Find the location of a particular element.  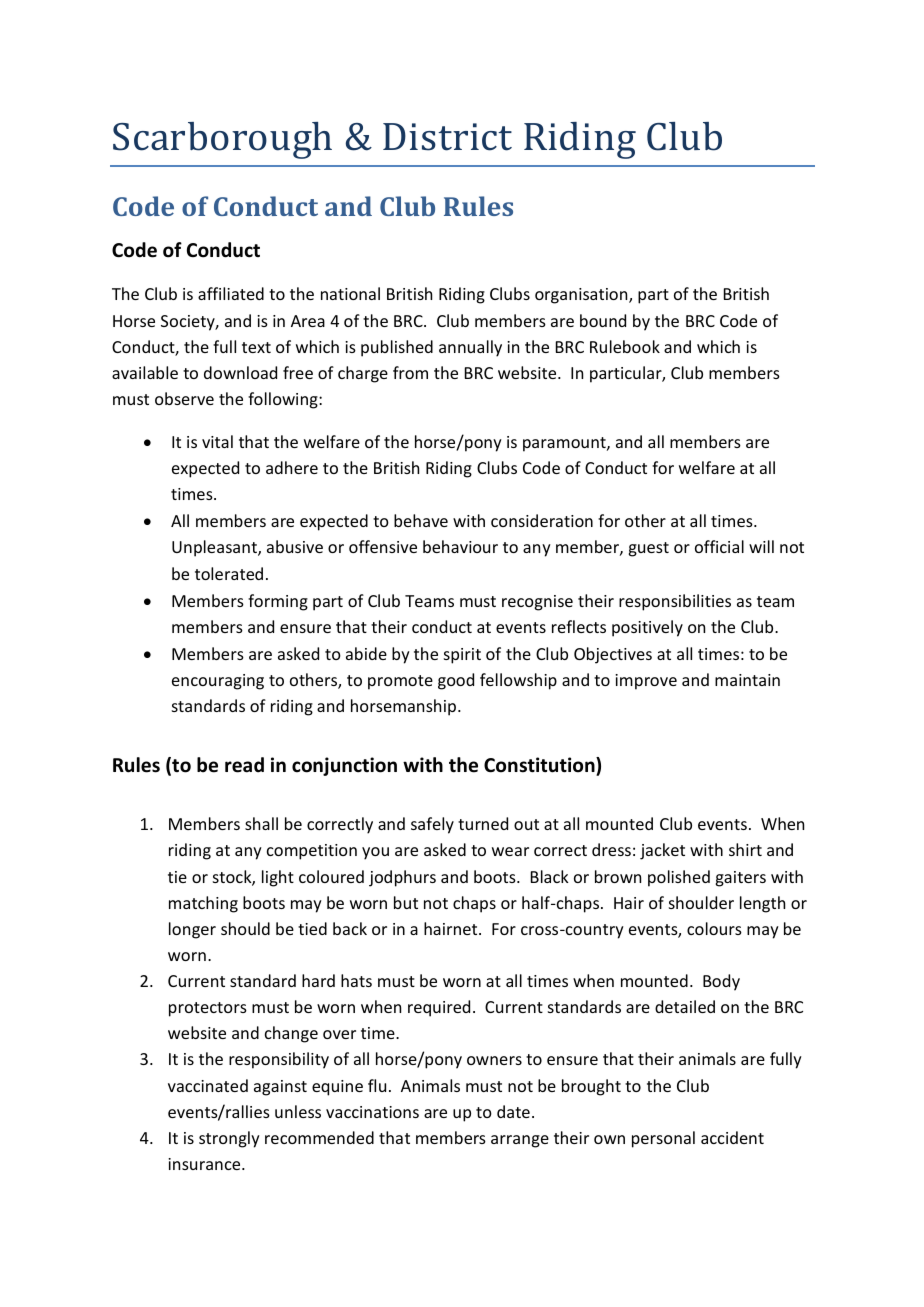

Rulebook is located at coordinates (625, 346).
